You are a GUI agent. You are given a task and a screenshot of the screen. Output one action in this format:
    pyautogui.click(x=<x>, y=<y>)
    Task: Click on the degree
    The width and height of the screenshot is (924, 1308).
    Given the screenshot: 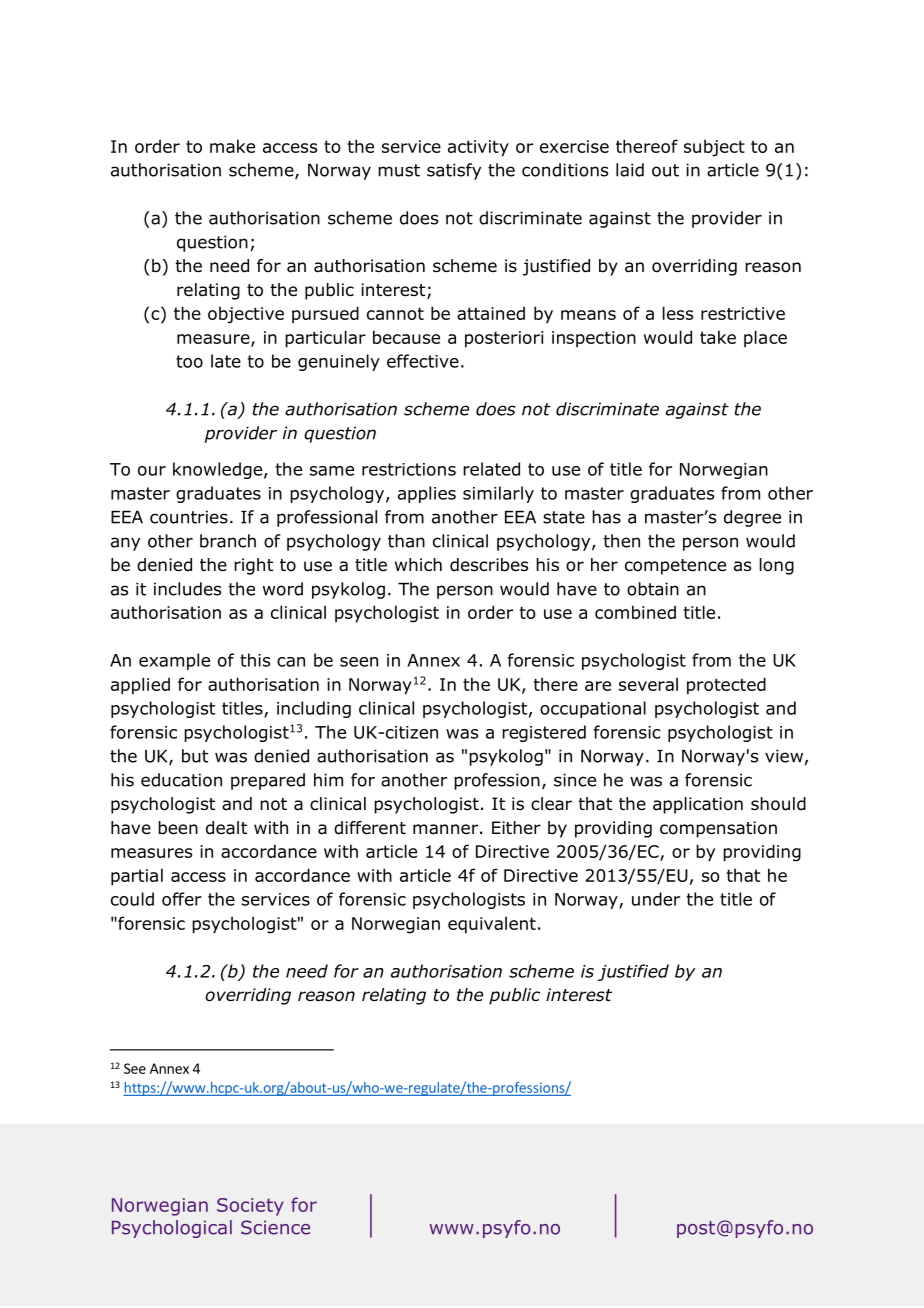 What is the action you would take?
    pyautogui.click(x=752, y=518)
